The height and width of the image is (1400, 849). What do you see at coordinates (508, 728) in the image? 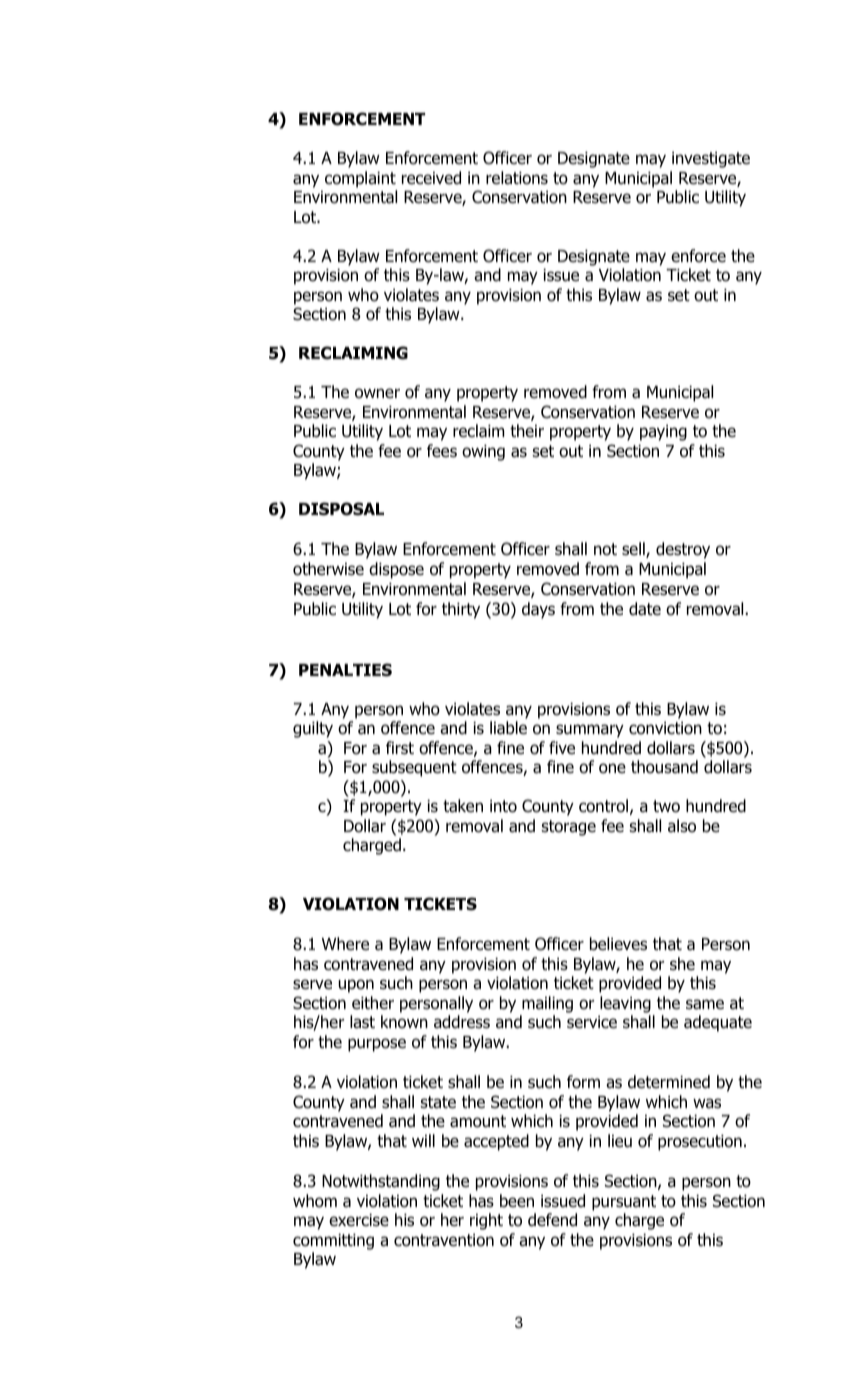
I see `liable` at bounding box center [508, 728].
